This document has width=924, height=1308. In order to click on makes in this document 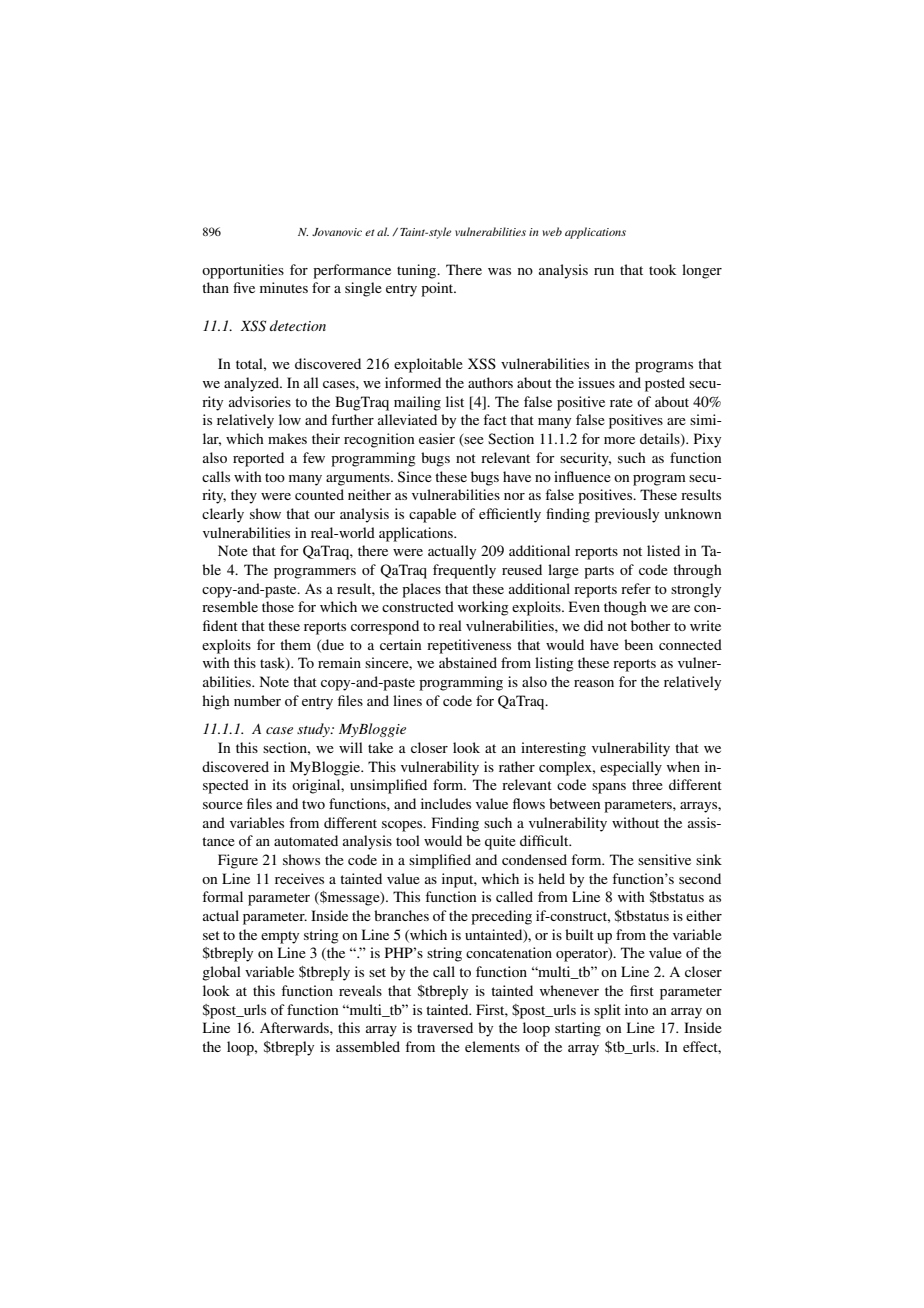, I will do `click(287, 438)`.
